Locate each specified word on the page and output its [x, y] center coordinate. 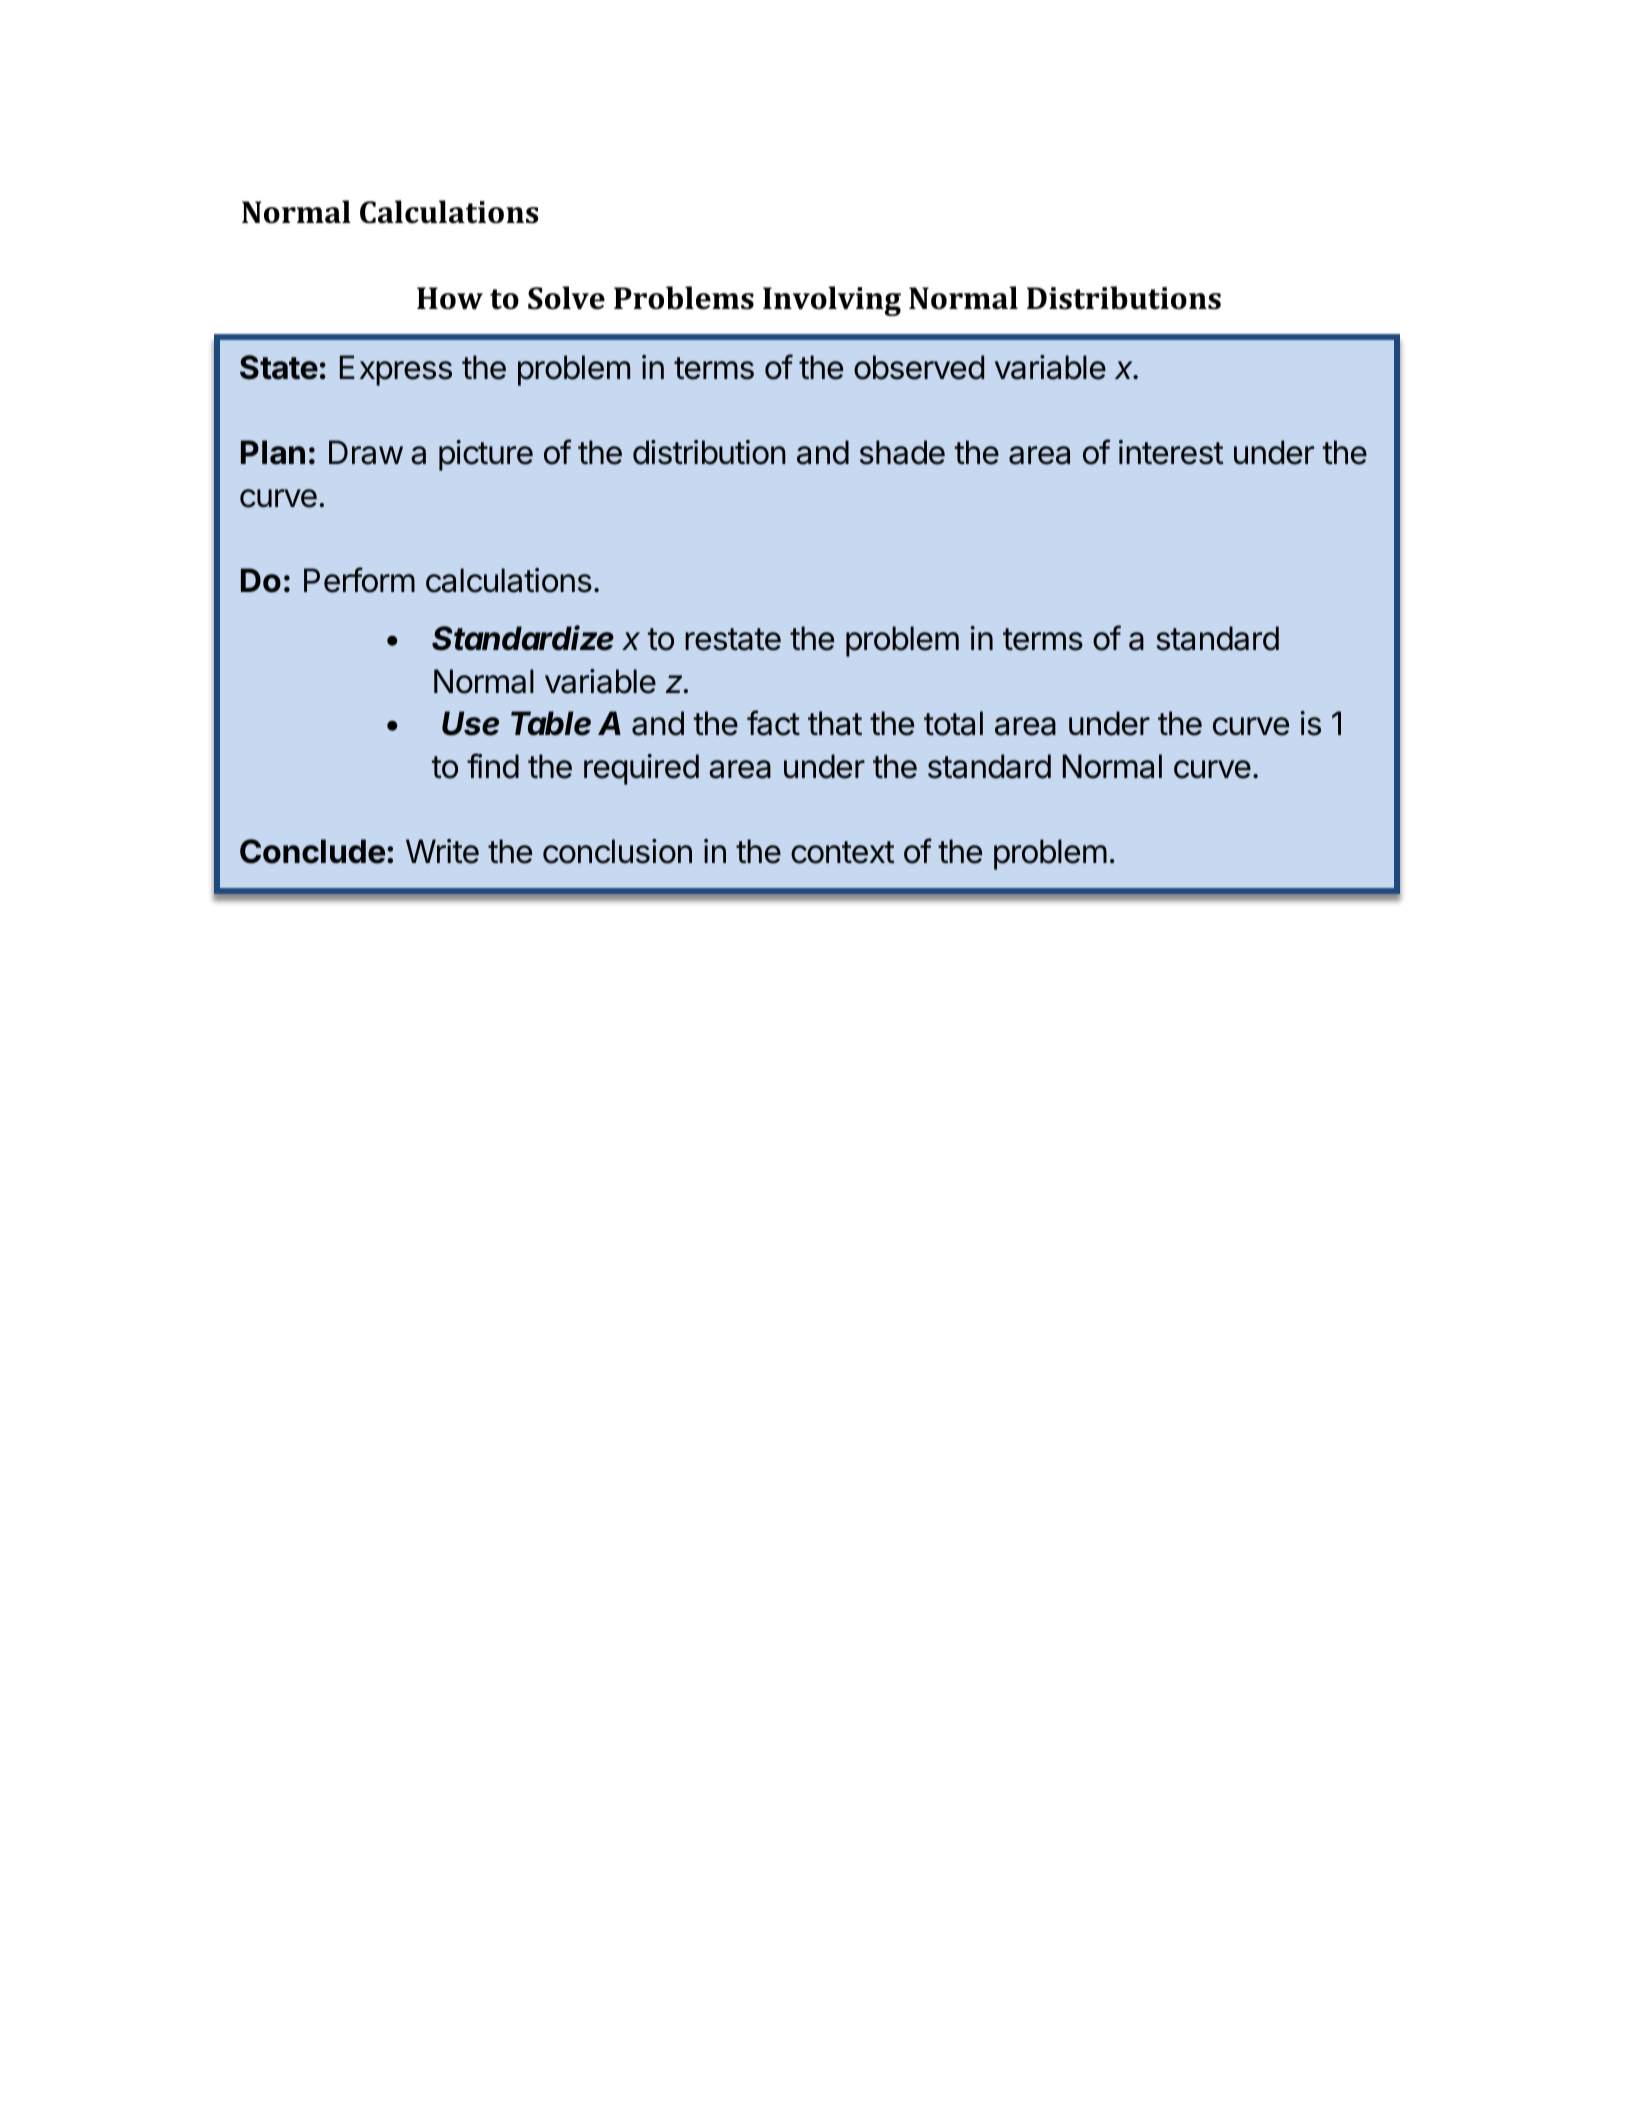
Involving [832, 301]
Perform [359, 580]
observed [919, 367]
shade [902, 452]
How [450, 298]
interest [1171, 452]
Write [442, 851]
